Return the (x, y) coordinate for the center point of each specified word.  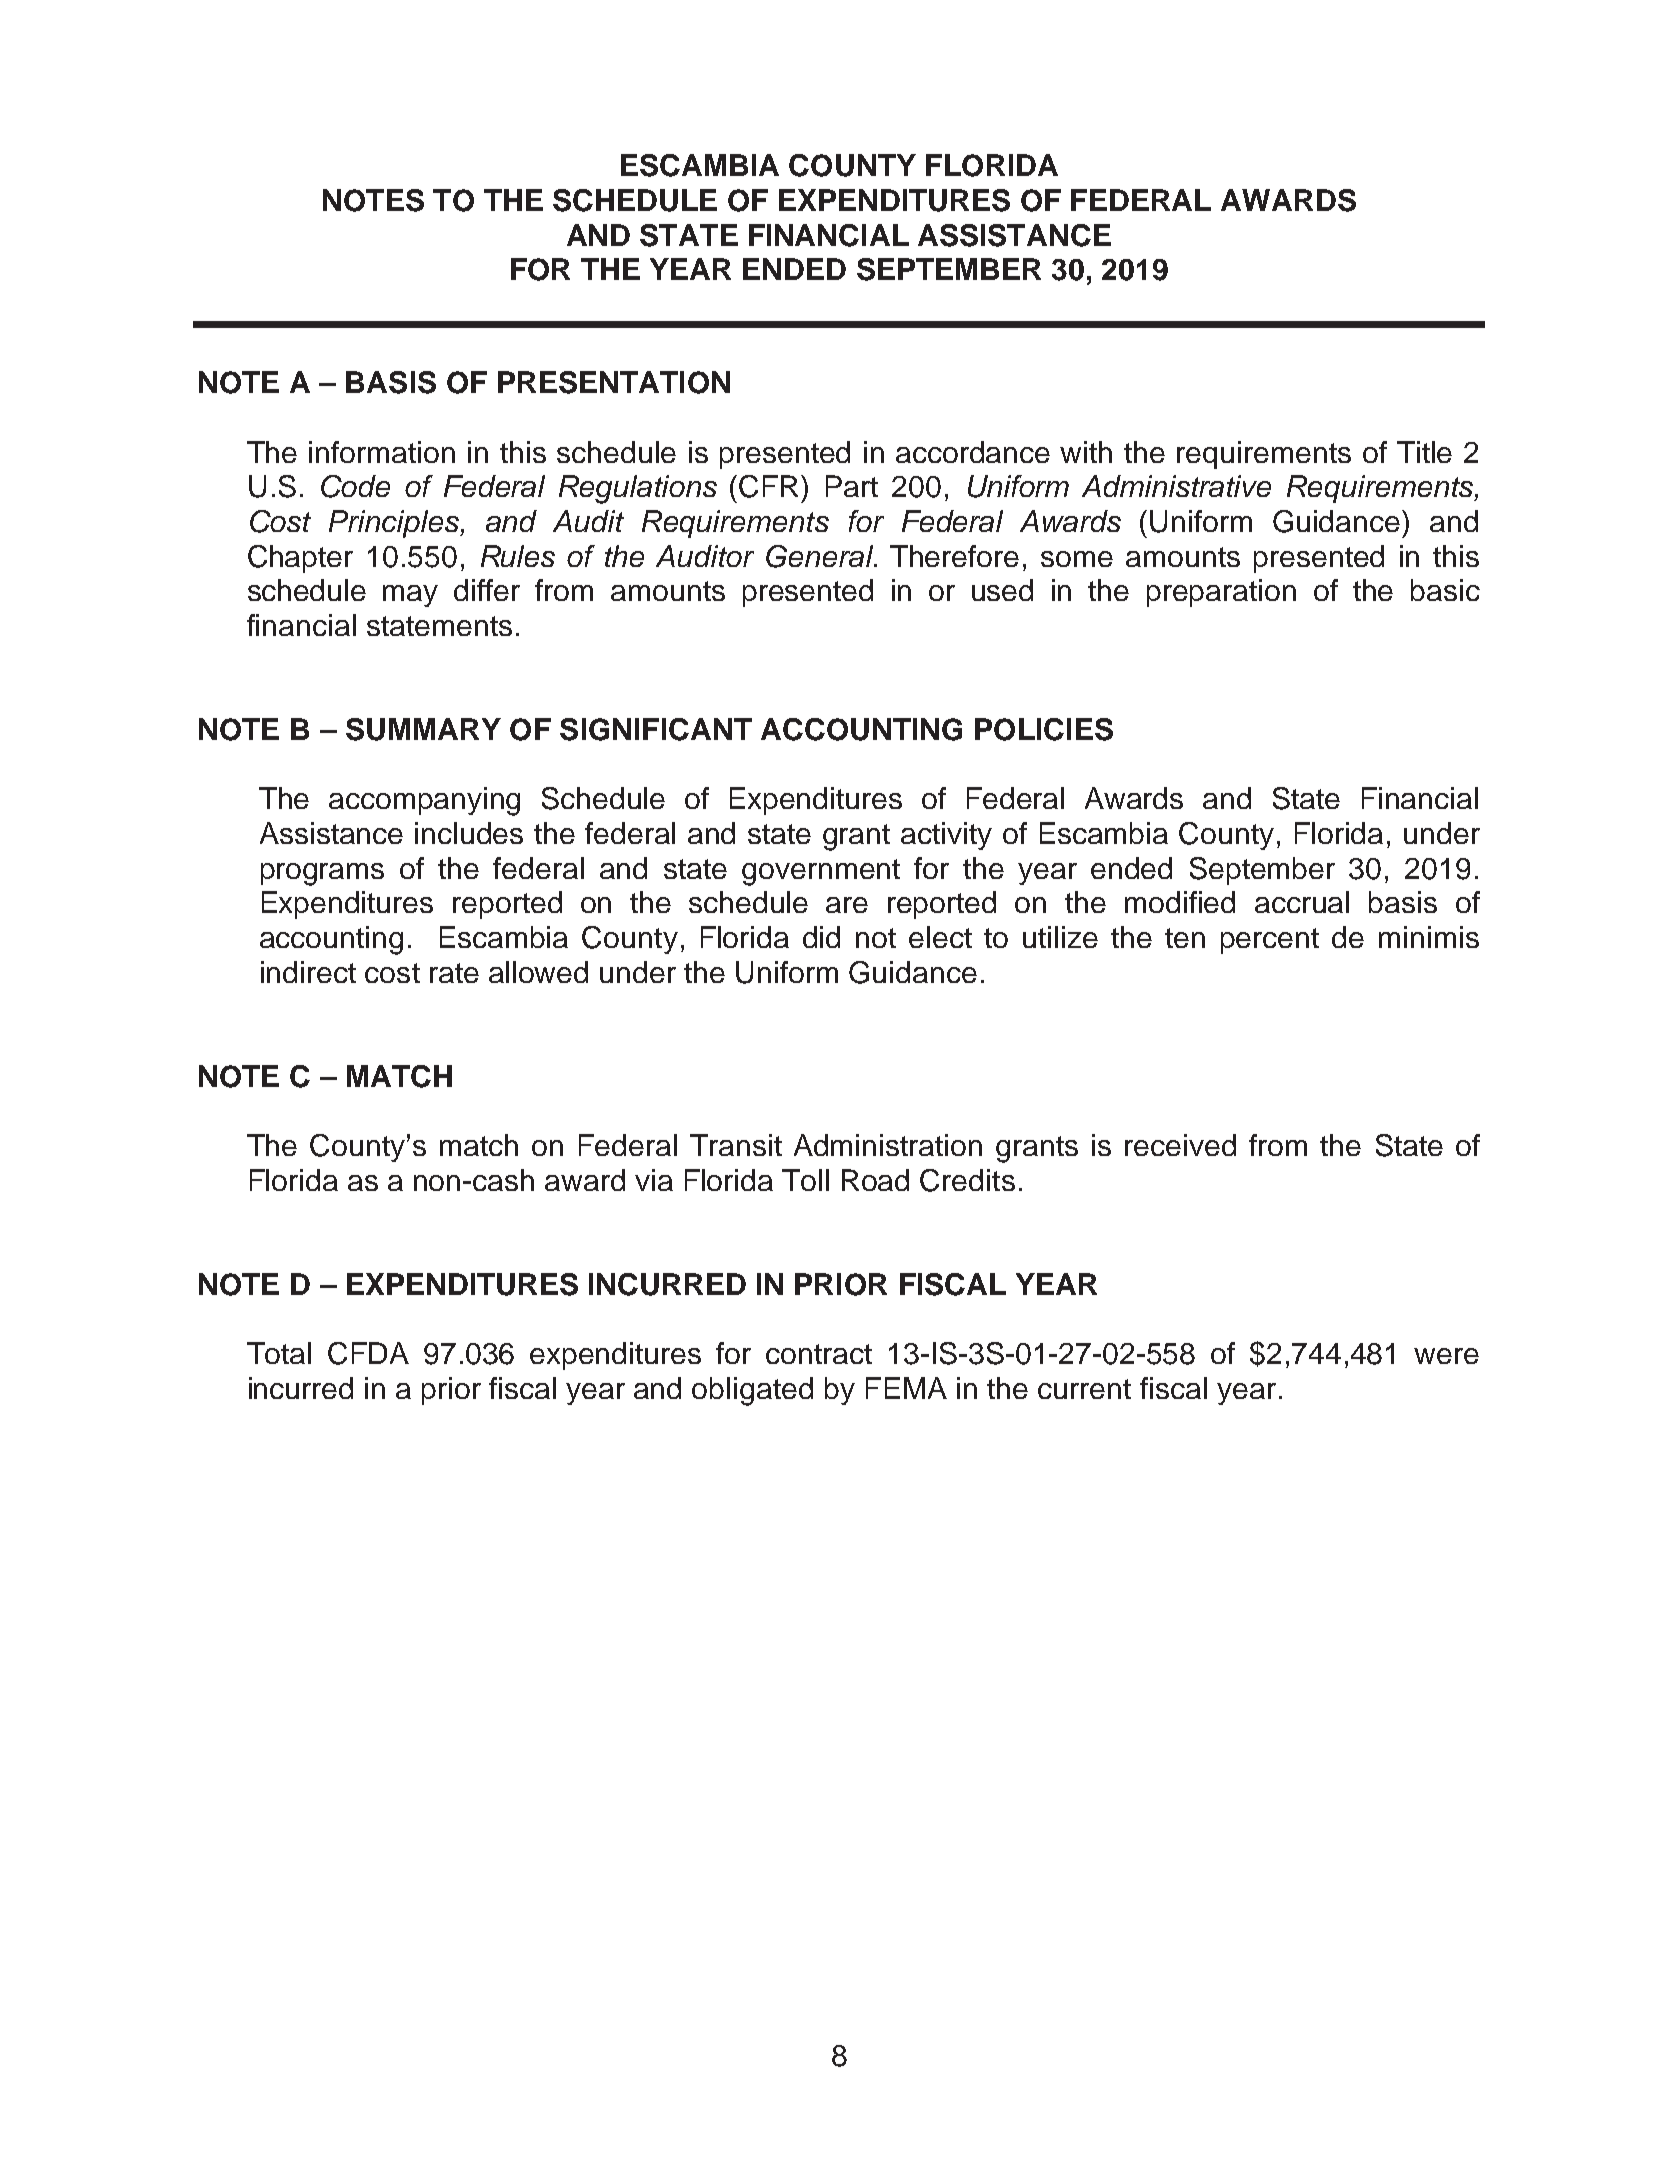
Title (1424, 452)
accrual (1302, 902)
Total (279, 1353)
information (382, 452)
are (847, 905)
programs (322, 874)
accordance (973, 452)
